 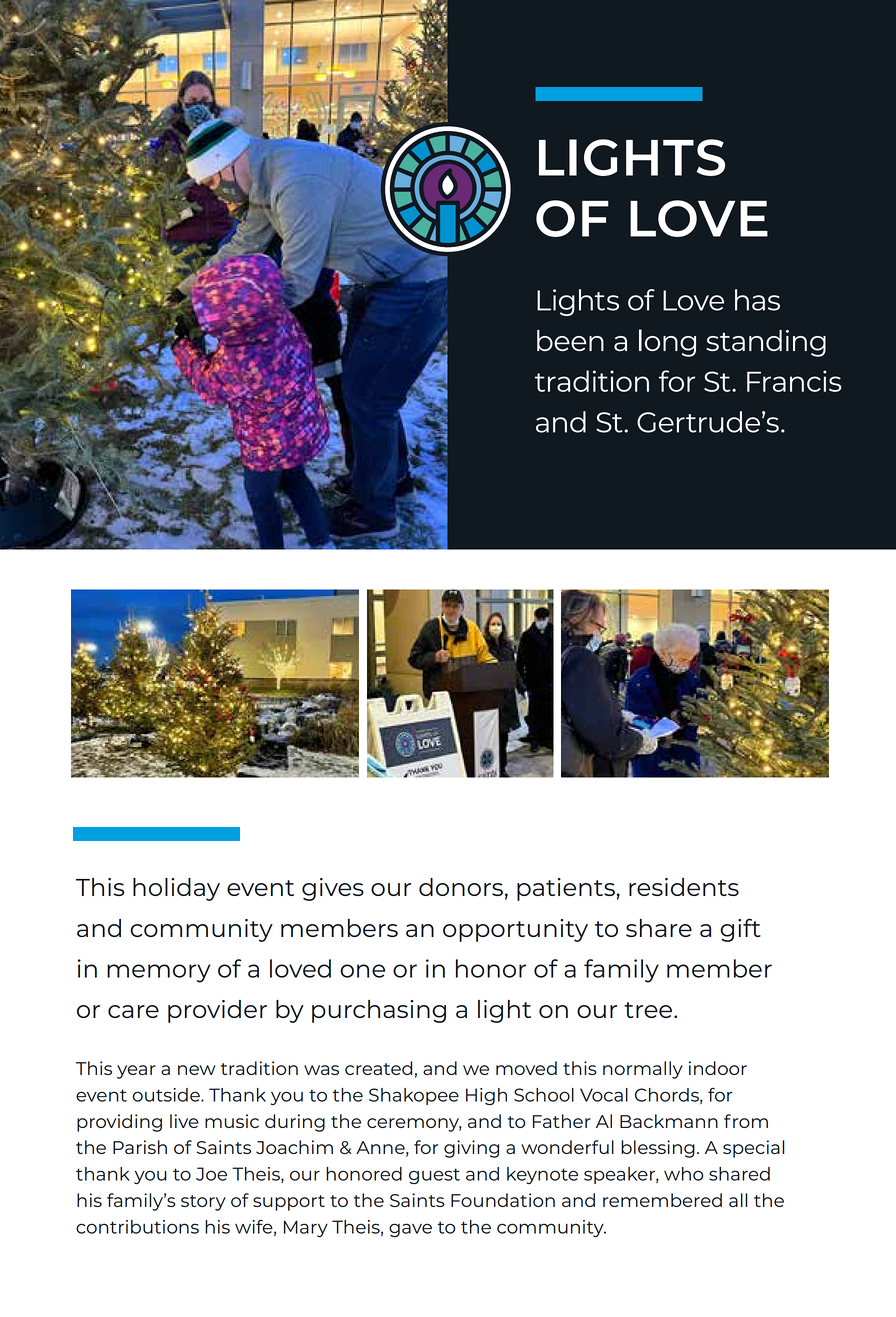 I want to click on holiday, so click(x=176, y=889).
